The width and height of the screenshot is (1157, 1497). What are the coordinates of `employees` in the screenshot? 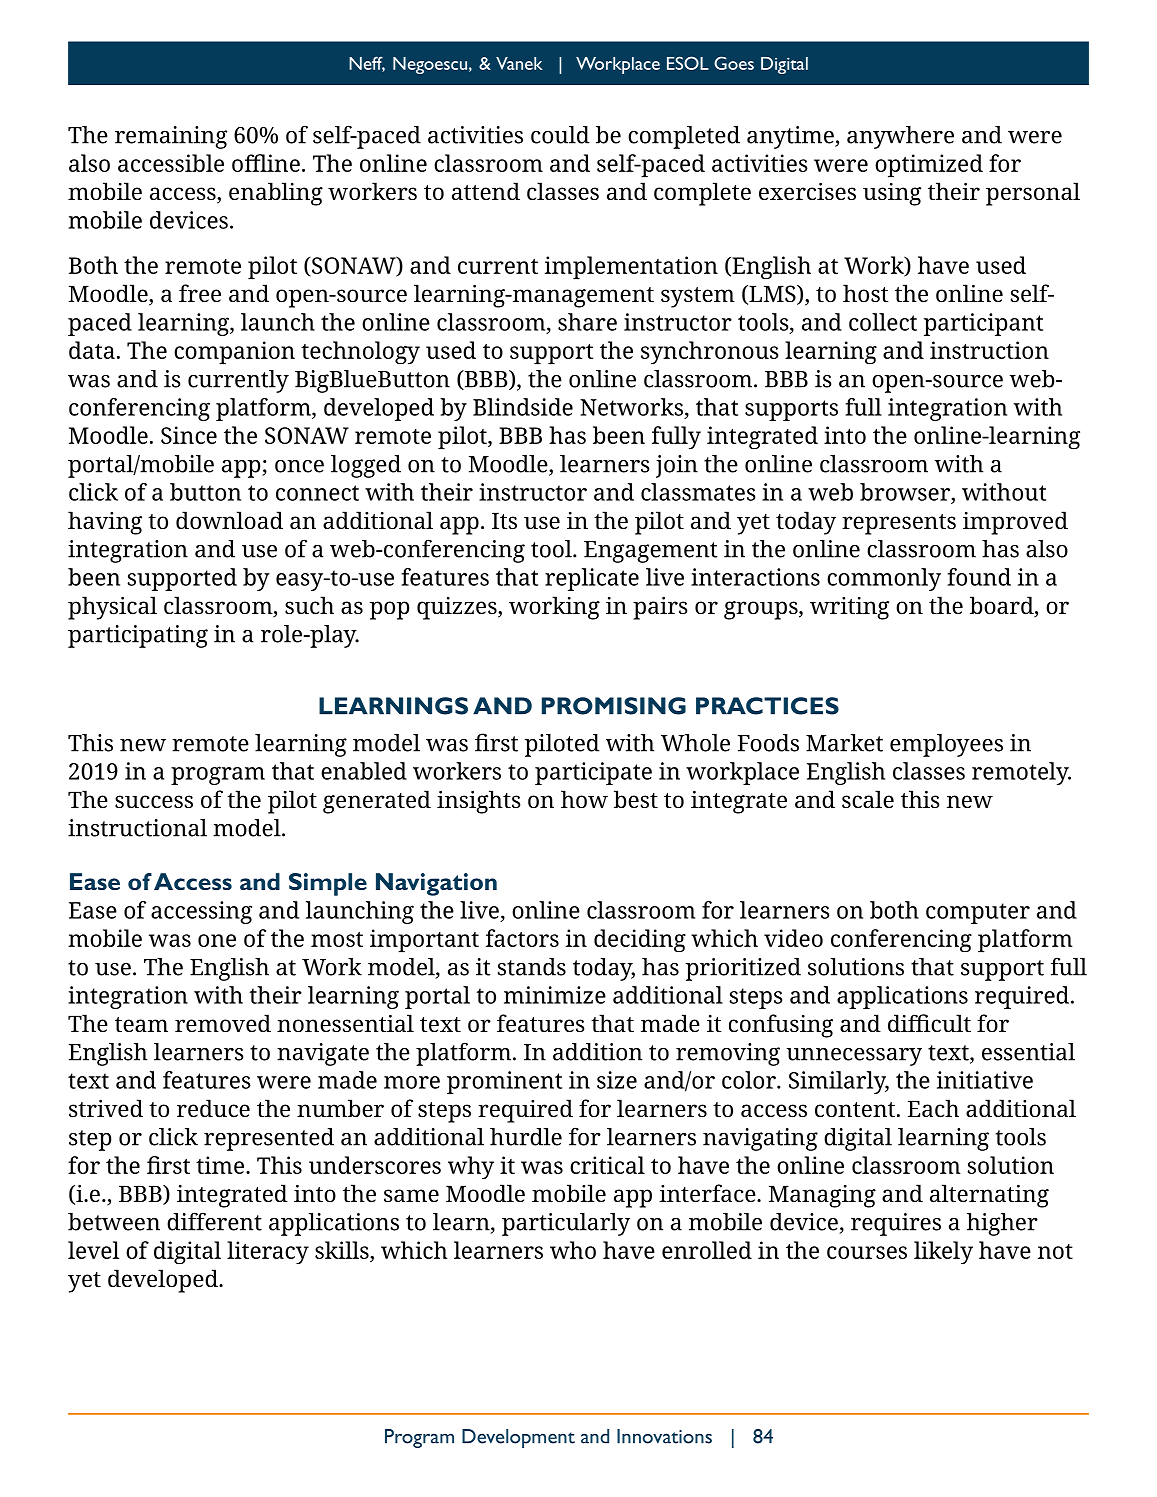 It's located at (946, 745).
